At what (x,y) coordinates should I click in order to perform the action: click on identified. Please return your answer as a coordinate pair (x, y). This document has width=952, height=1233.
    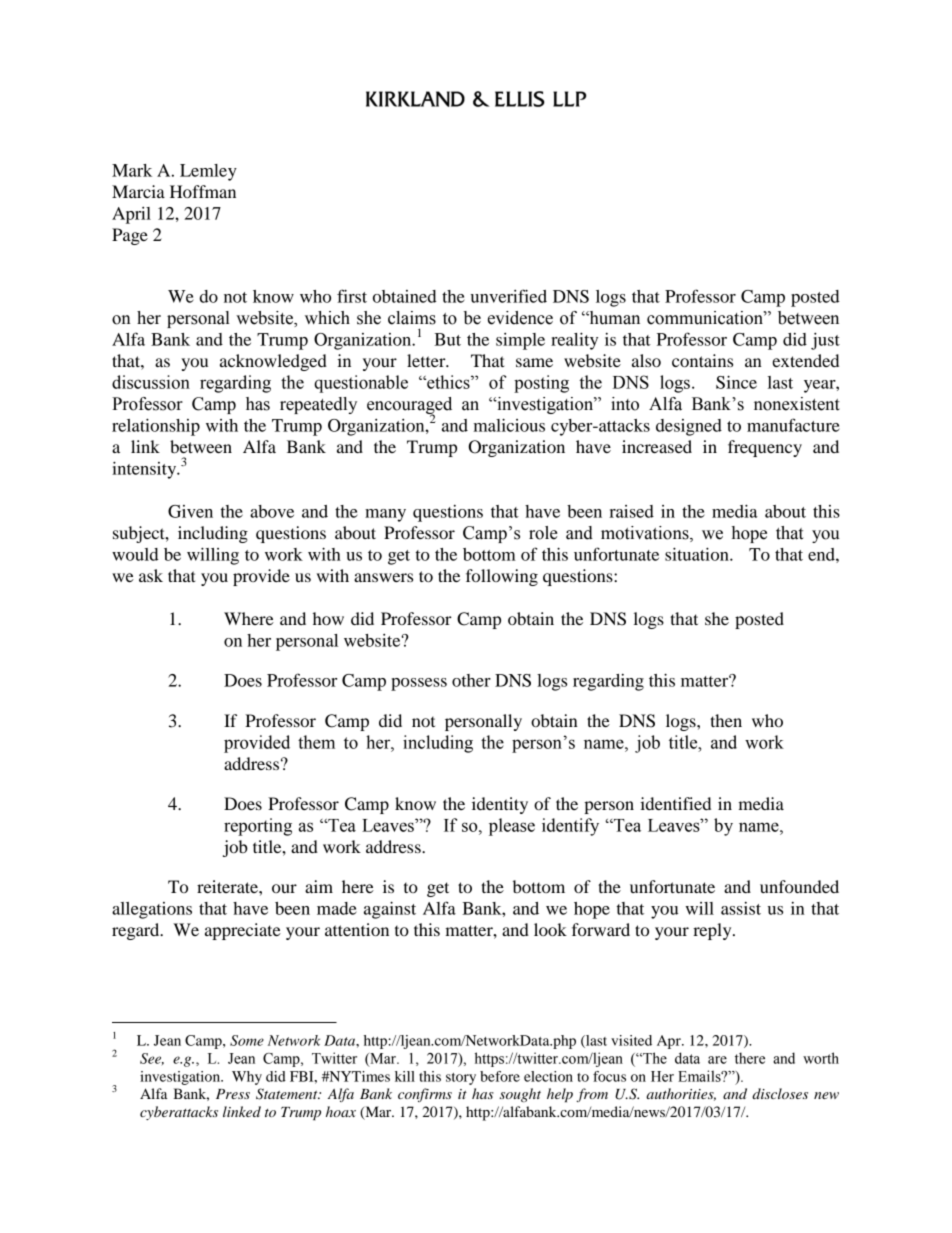
    Looking at the image, I should click on (675, 803).
